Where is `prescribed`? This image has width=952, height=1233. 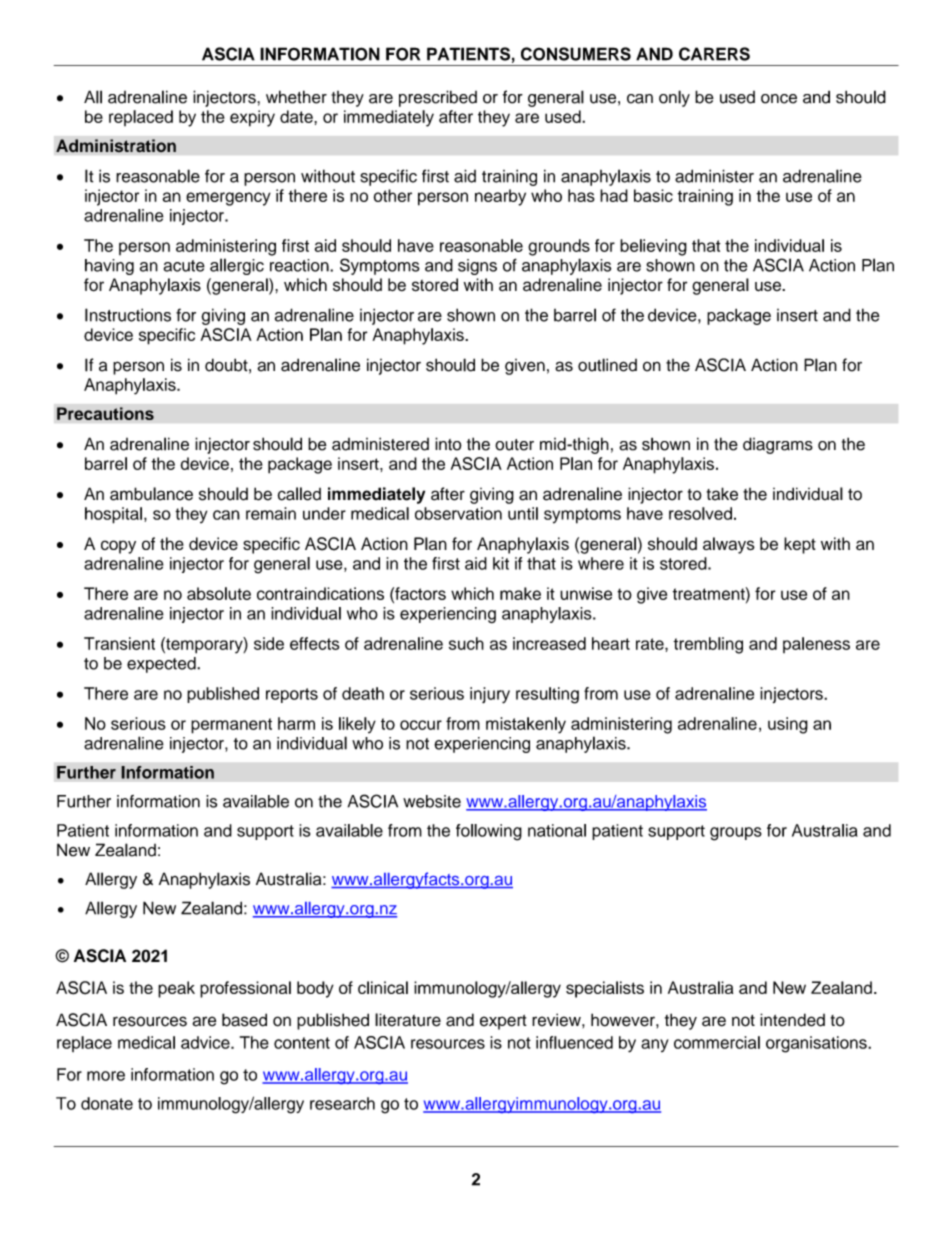
prescribed is located at coordinates (438, 98).
